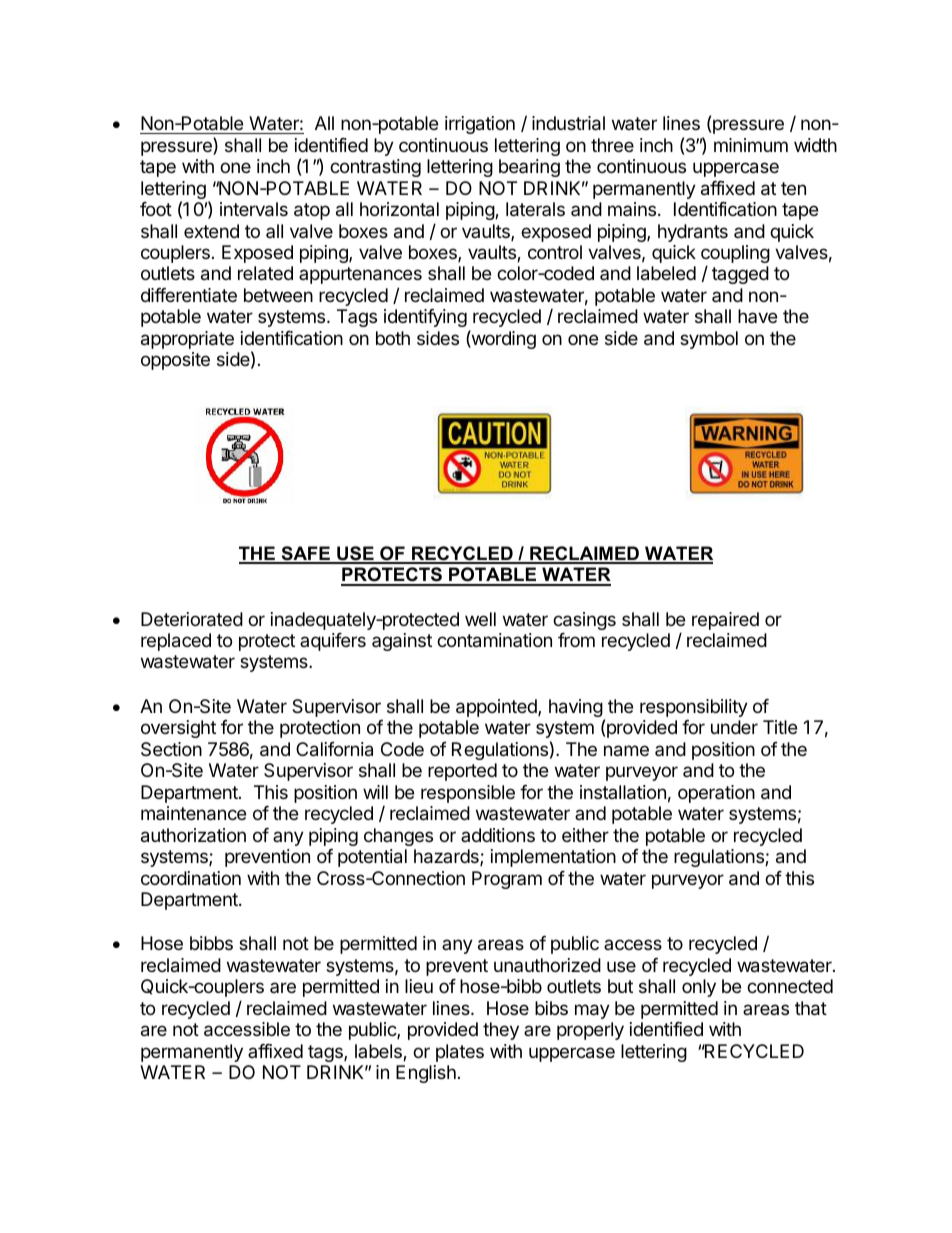 The width and height of the image is (952, 1233). Describe the element at coordinates (480, 619) in the image. I see `well` at that location.
